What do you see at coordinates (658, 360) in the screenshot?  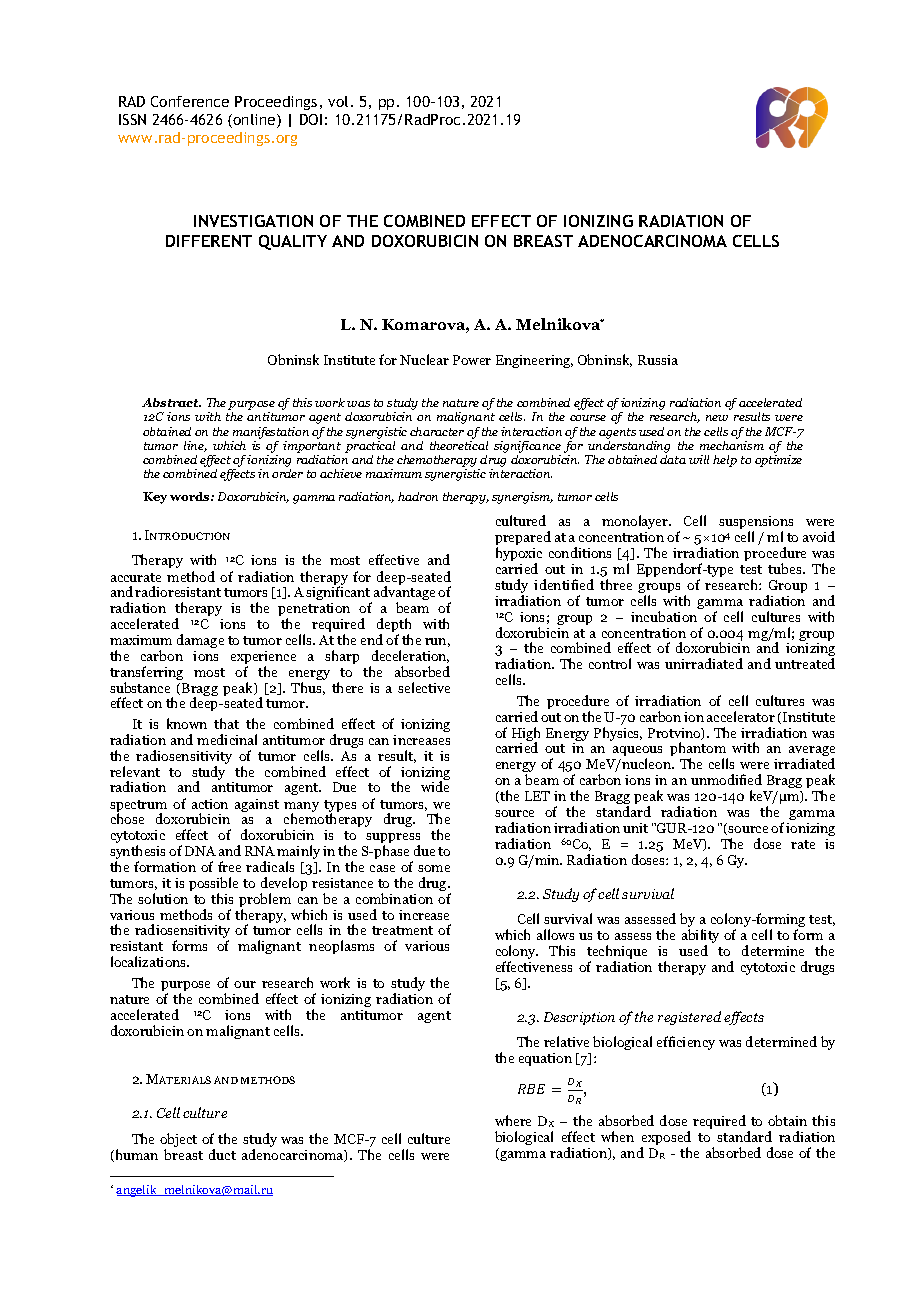 I see `Russia` at bounding box center [658, 360].
